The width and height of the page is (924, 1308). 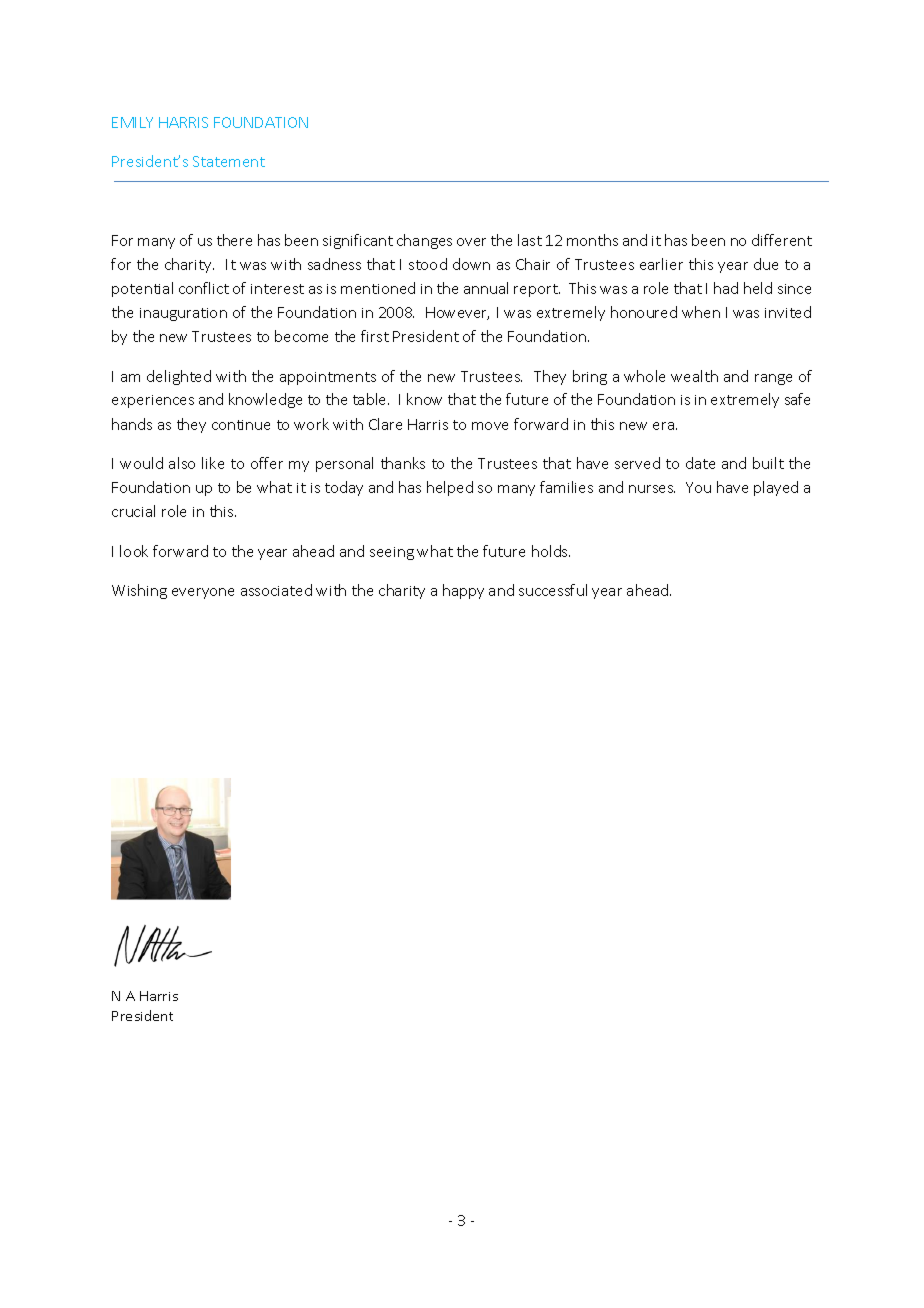 What do you see at coordinates (179, 377) in the page?
I see `delighted` at bounding box center [179, 377].
